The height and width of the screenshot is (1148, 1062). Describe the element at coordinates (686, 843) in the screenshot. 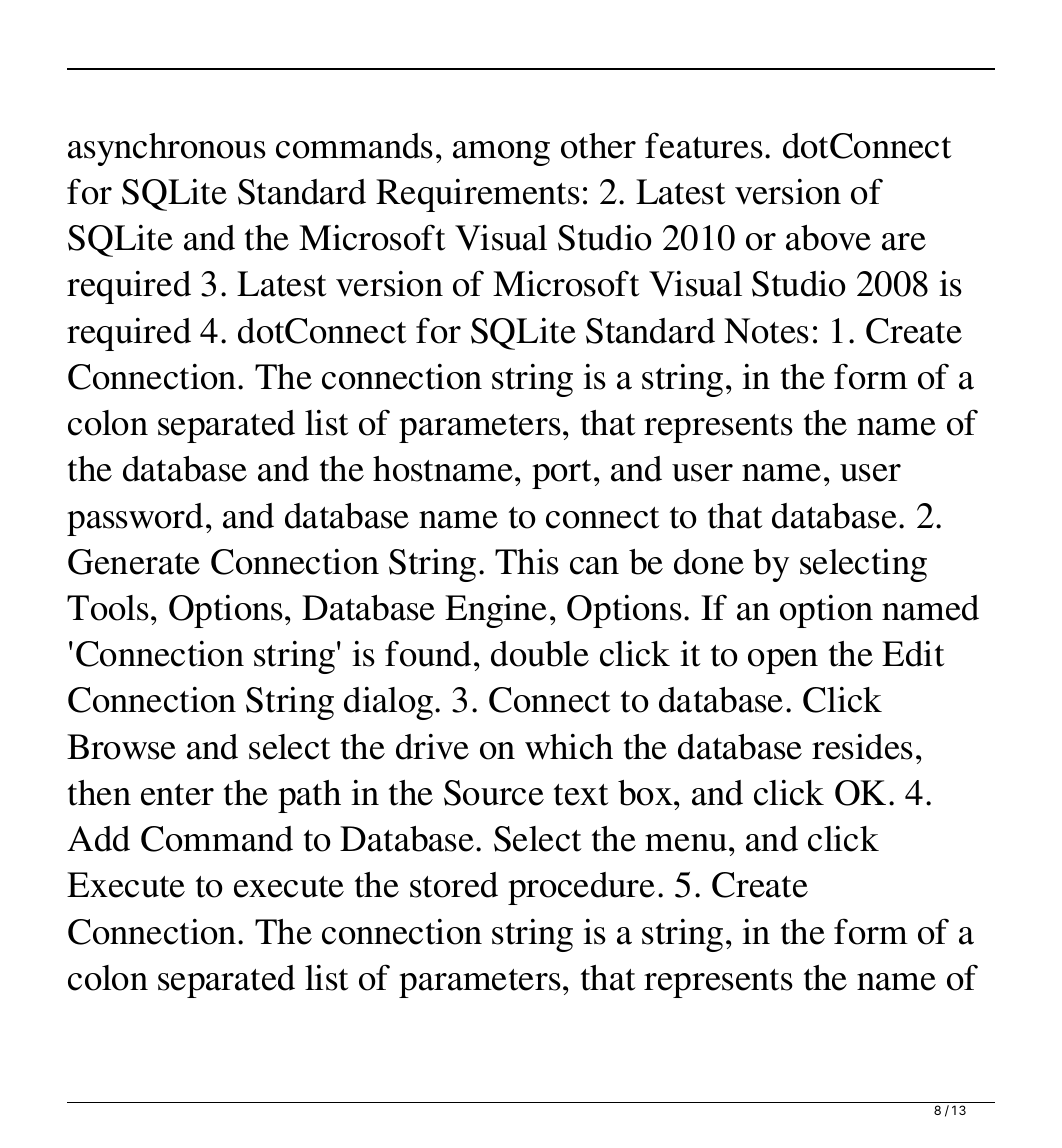

I see `menu` at that location.
